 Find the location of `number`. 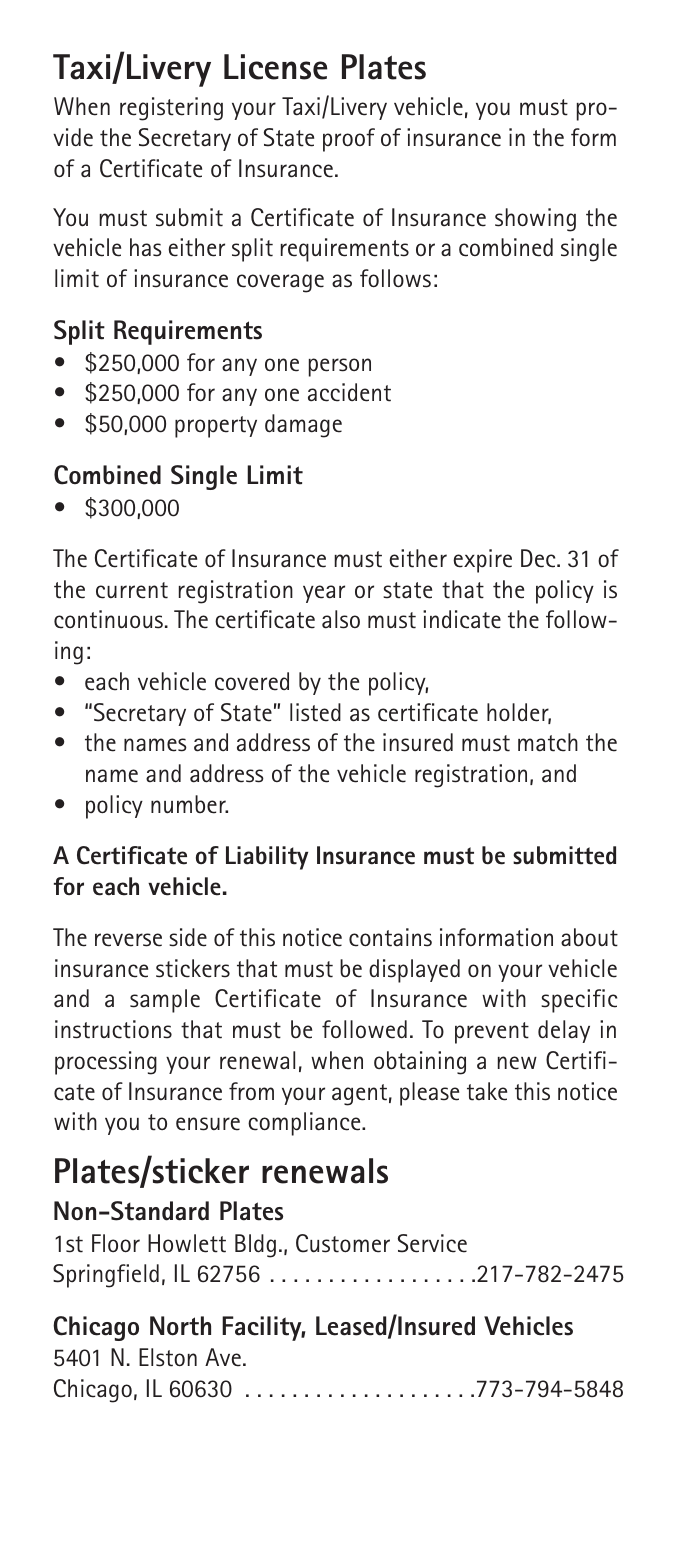

number is located at coordinates (189, 804).
